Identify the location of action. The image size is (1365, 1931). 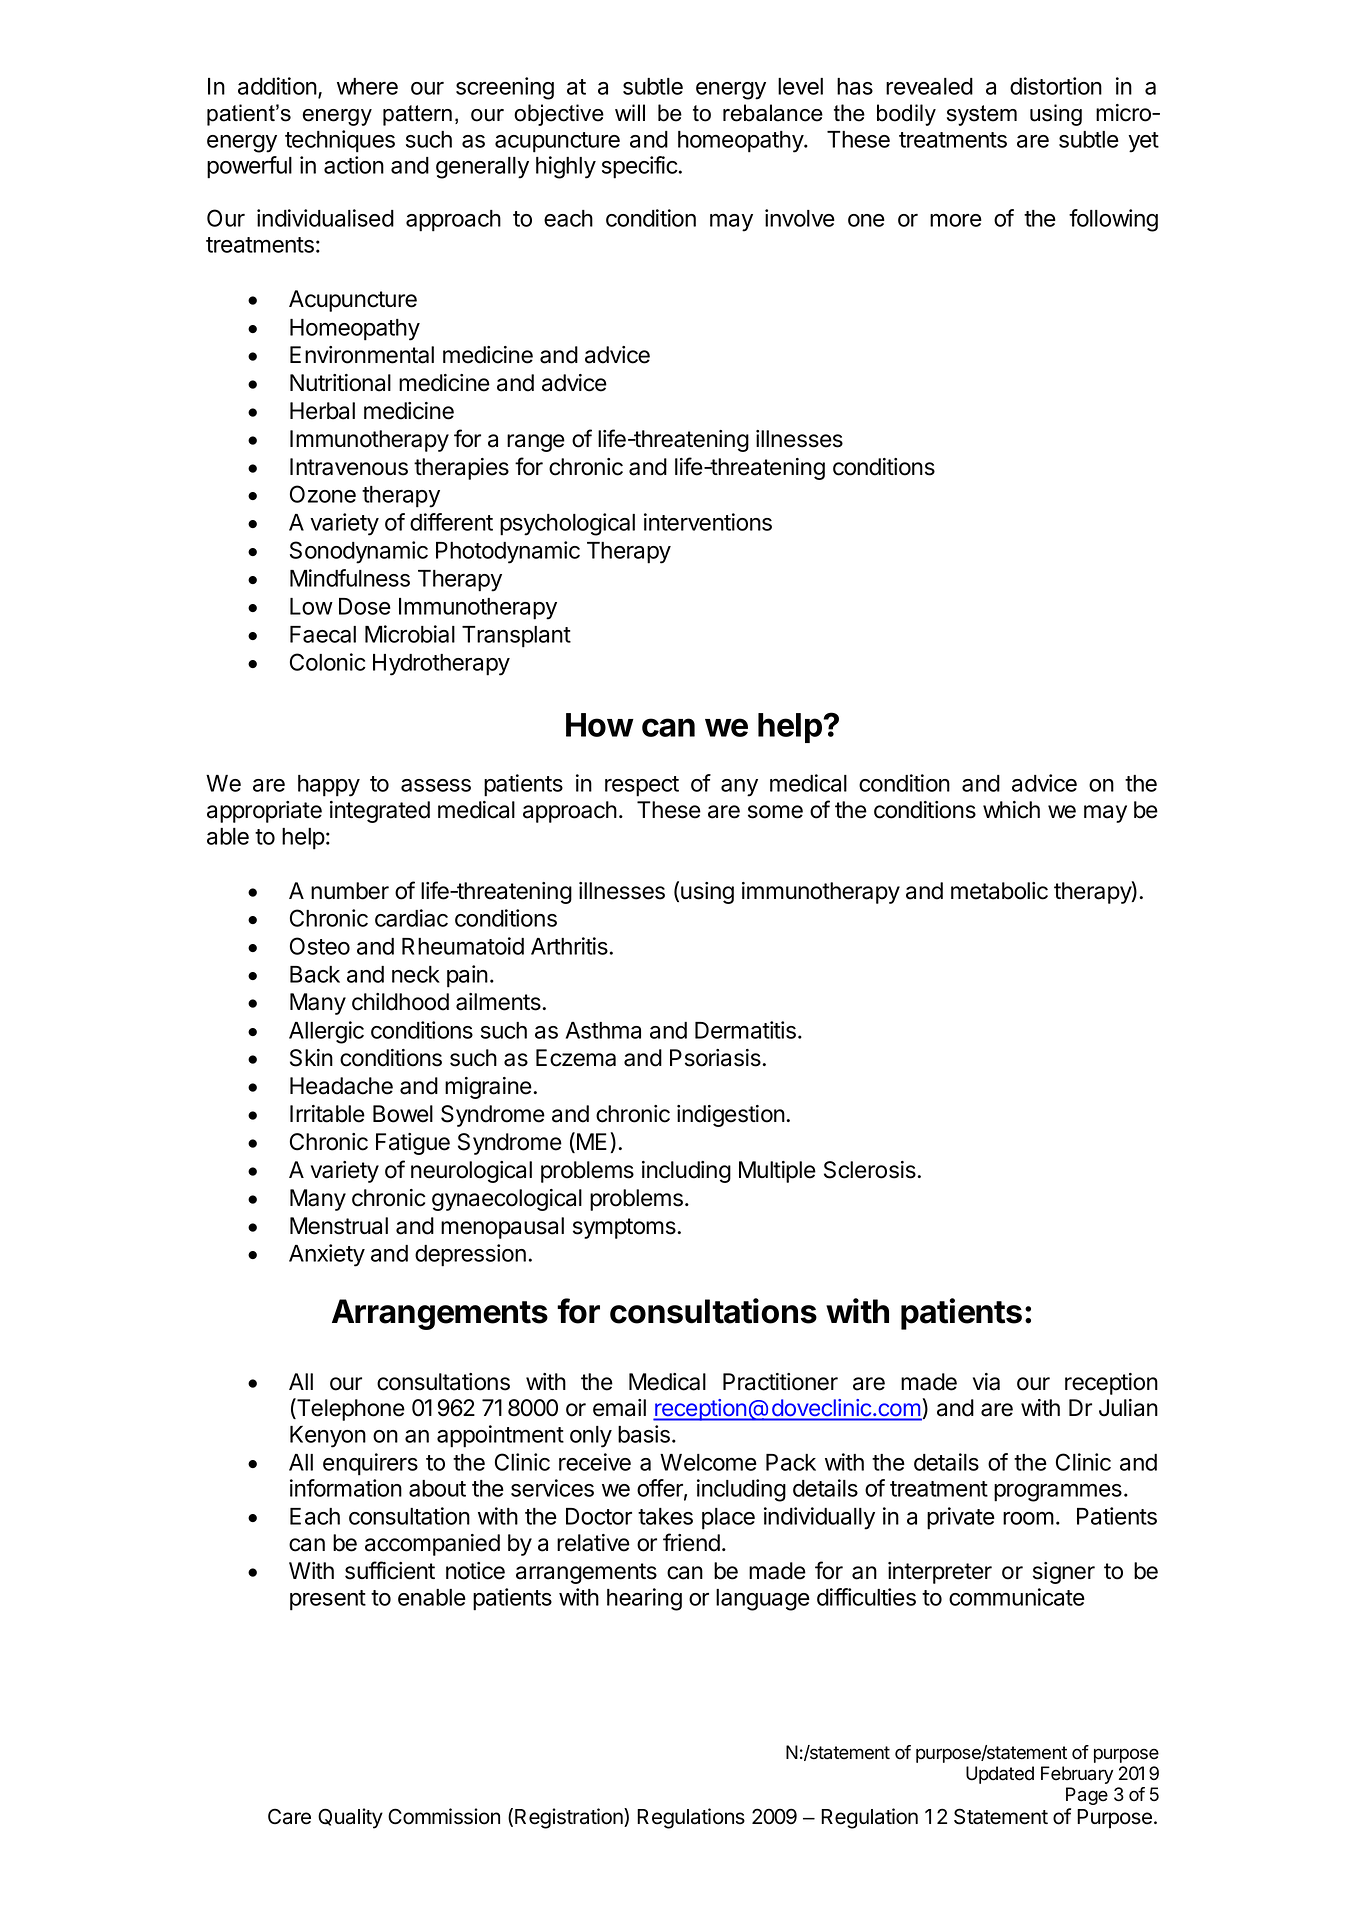
(354, 165).
